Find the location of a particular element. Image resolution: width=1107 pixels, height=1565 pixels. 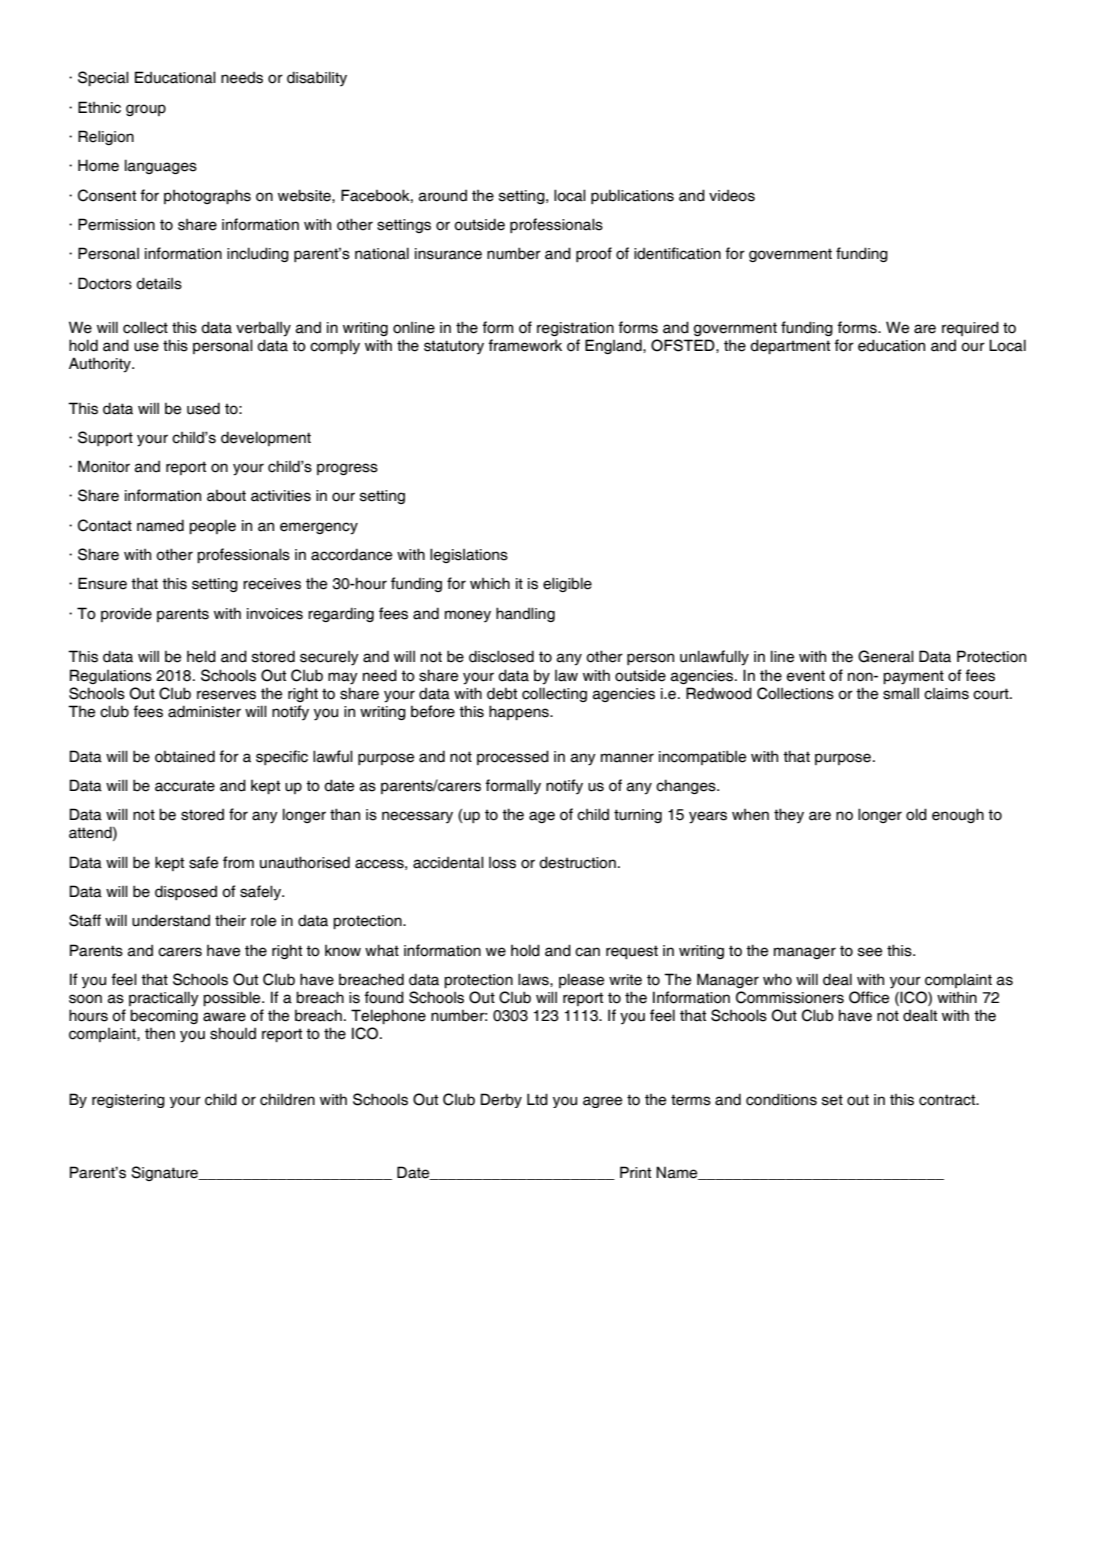

handling is located at coordinates (525, 614).
